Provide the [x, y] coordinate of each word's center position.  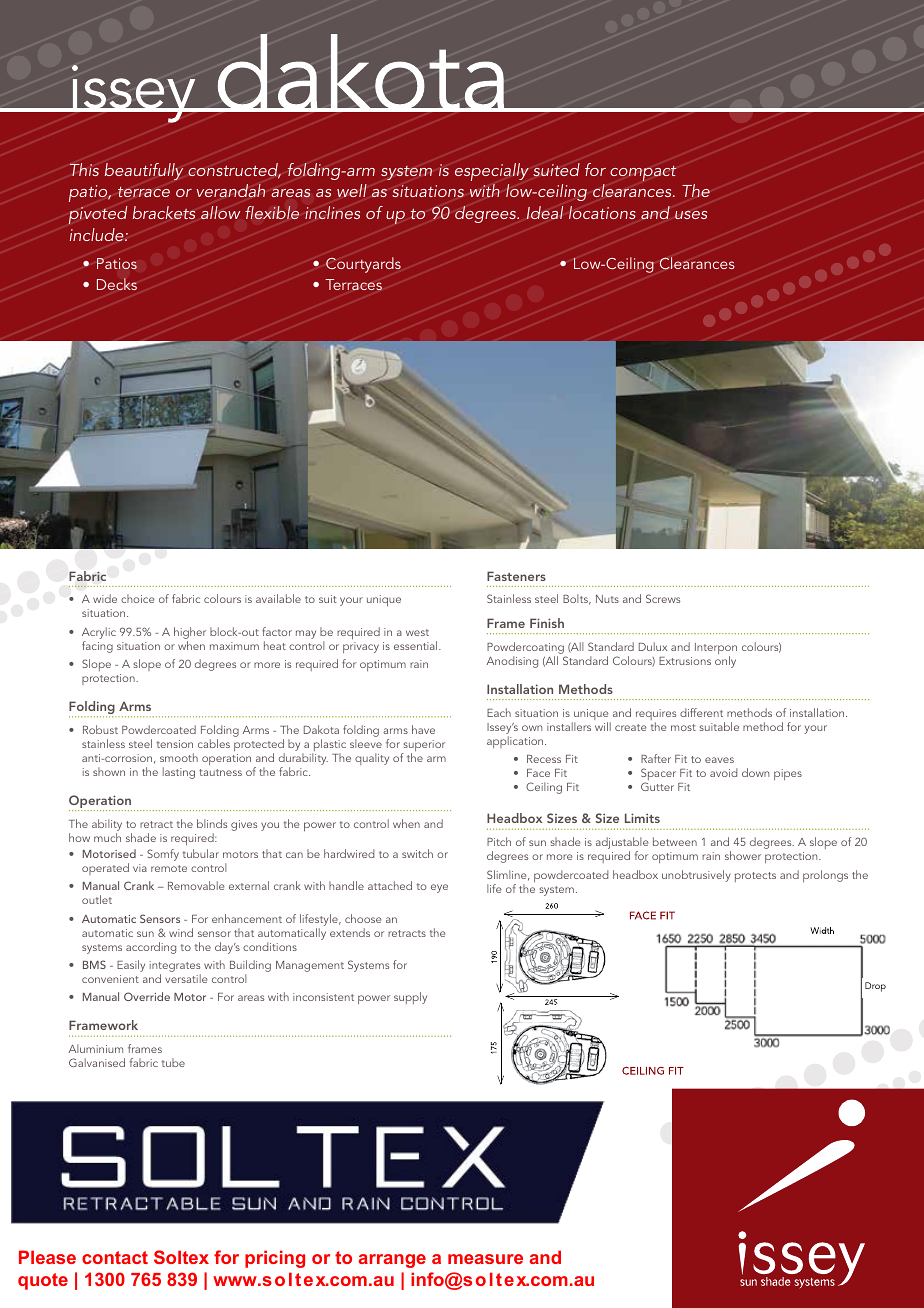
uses [691, 215]
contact [115, 1257]
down [755, 772]
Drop [875, 987]
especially [492, 172]
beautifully [144, 171]
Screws [663, 598]
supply [410, 998]
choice [138, 598]
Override [147, 996]
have [423, 729]
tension [175, 744]
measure [485, 1259]
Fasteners [516, 576]
